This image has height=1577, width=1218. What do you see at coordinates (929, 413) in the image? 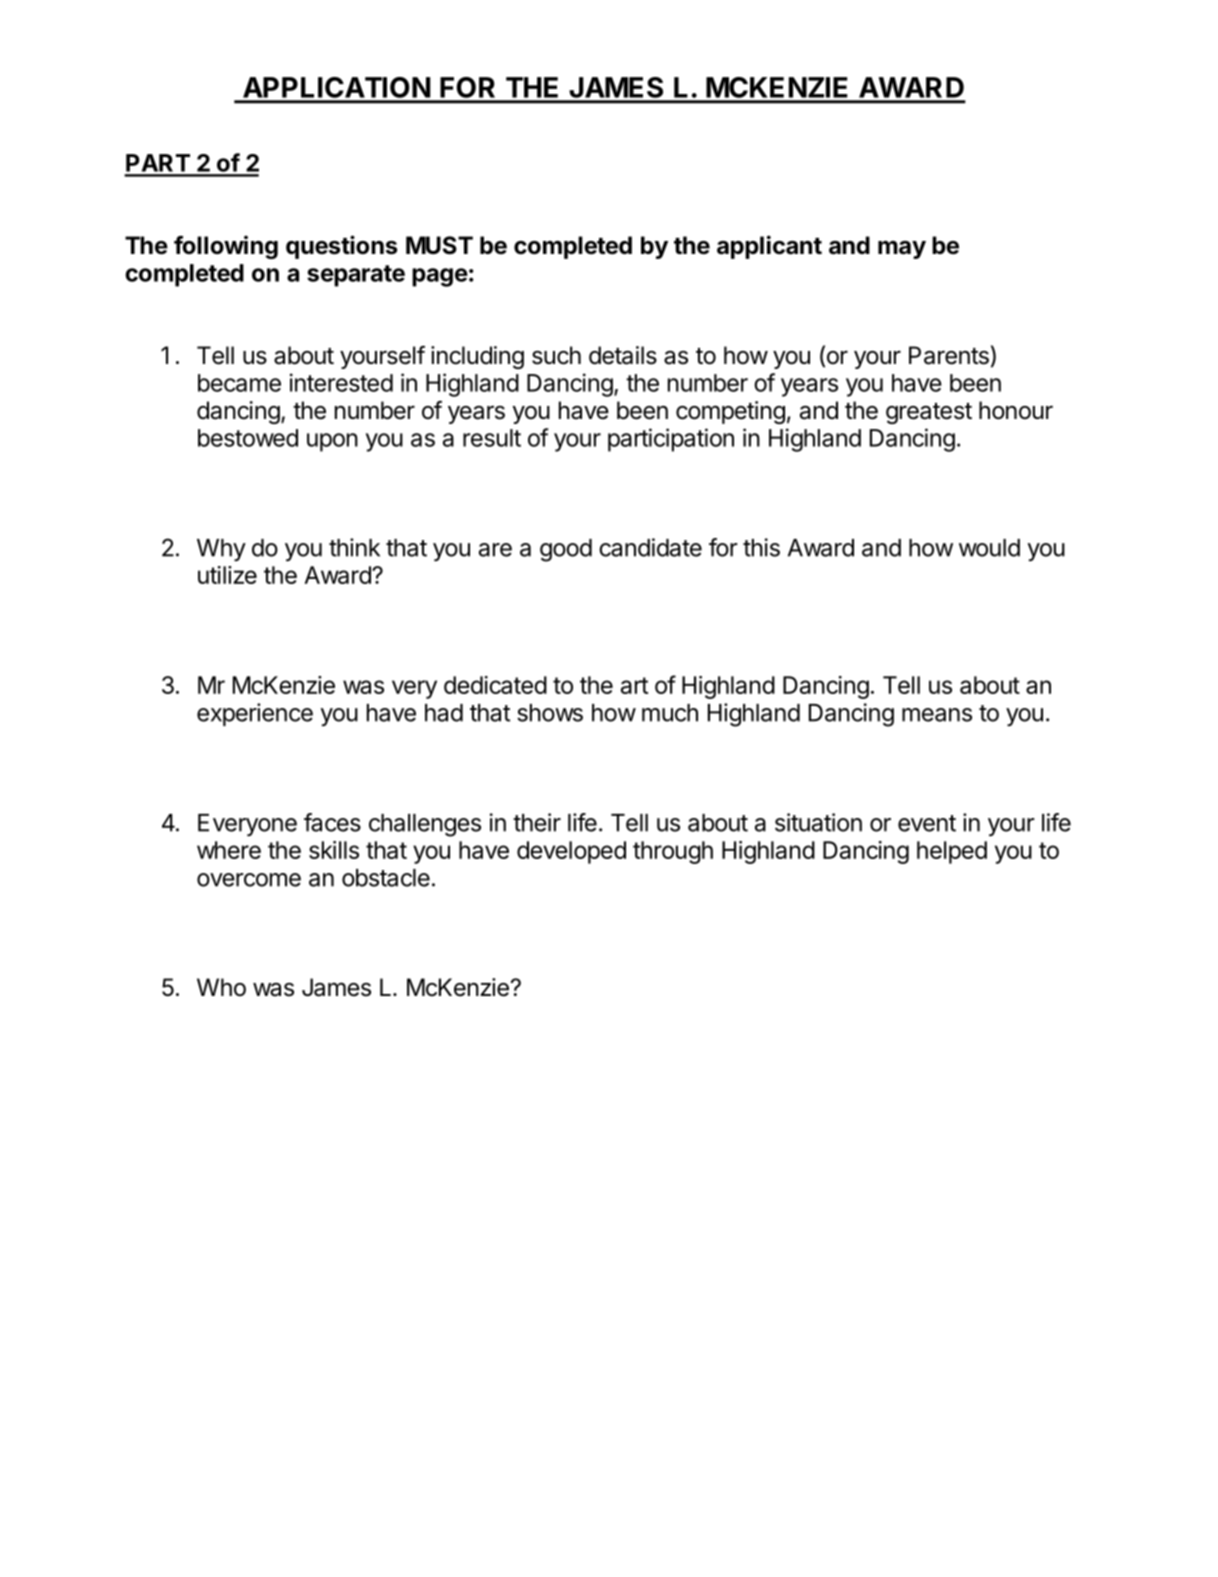
I see `greatest` at bounding box center [929, 413].
